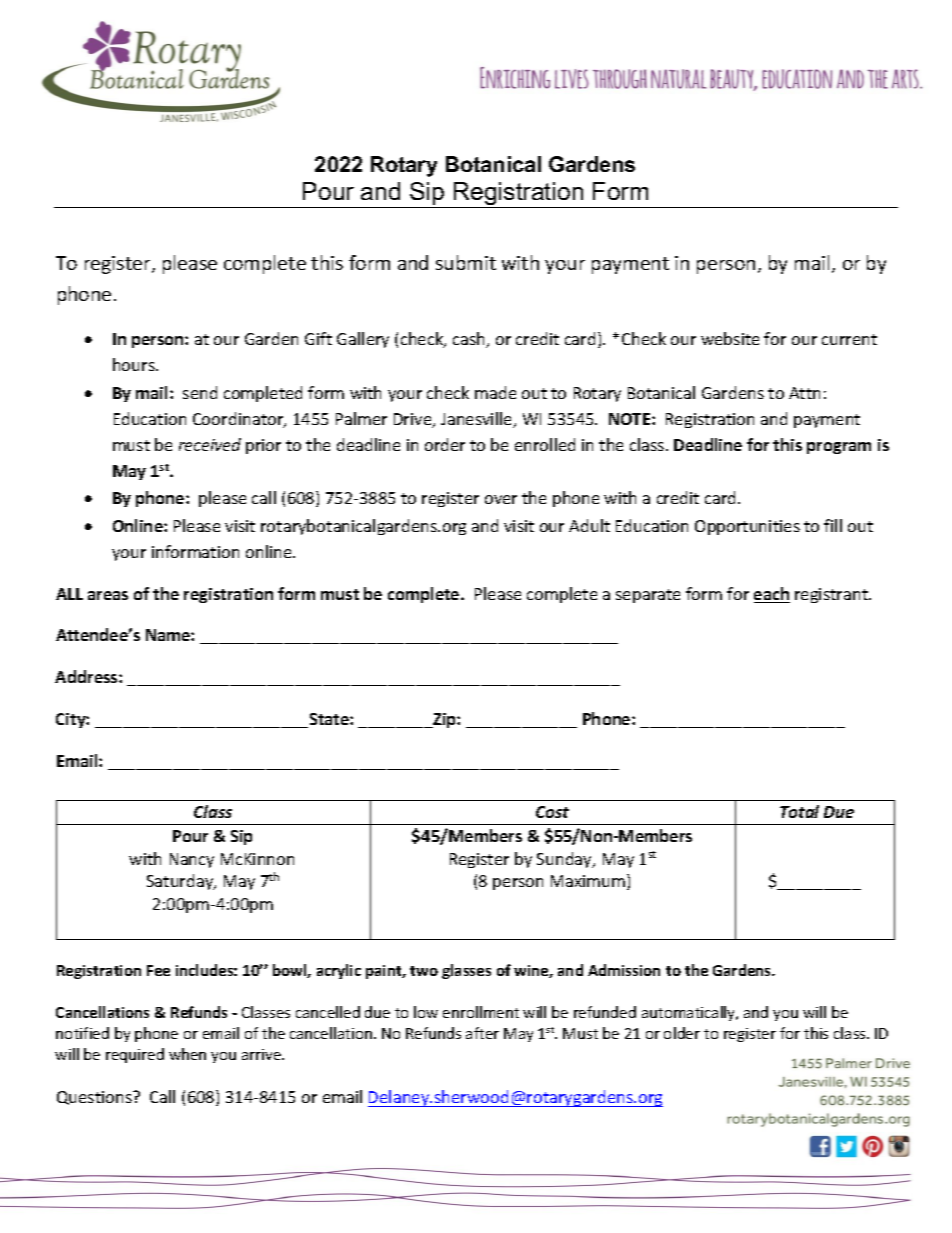  I want to click on received, so click(210, 444).
